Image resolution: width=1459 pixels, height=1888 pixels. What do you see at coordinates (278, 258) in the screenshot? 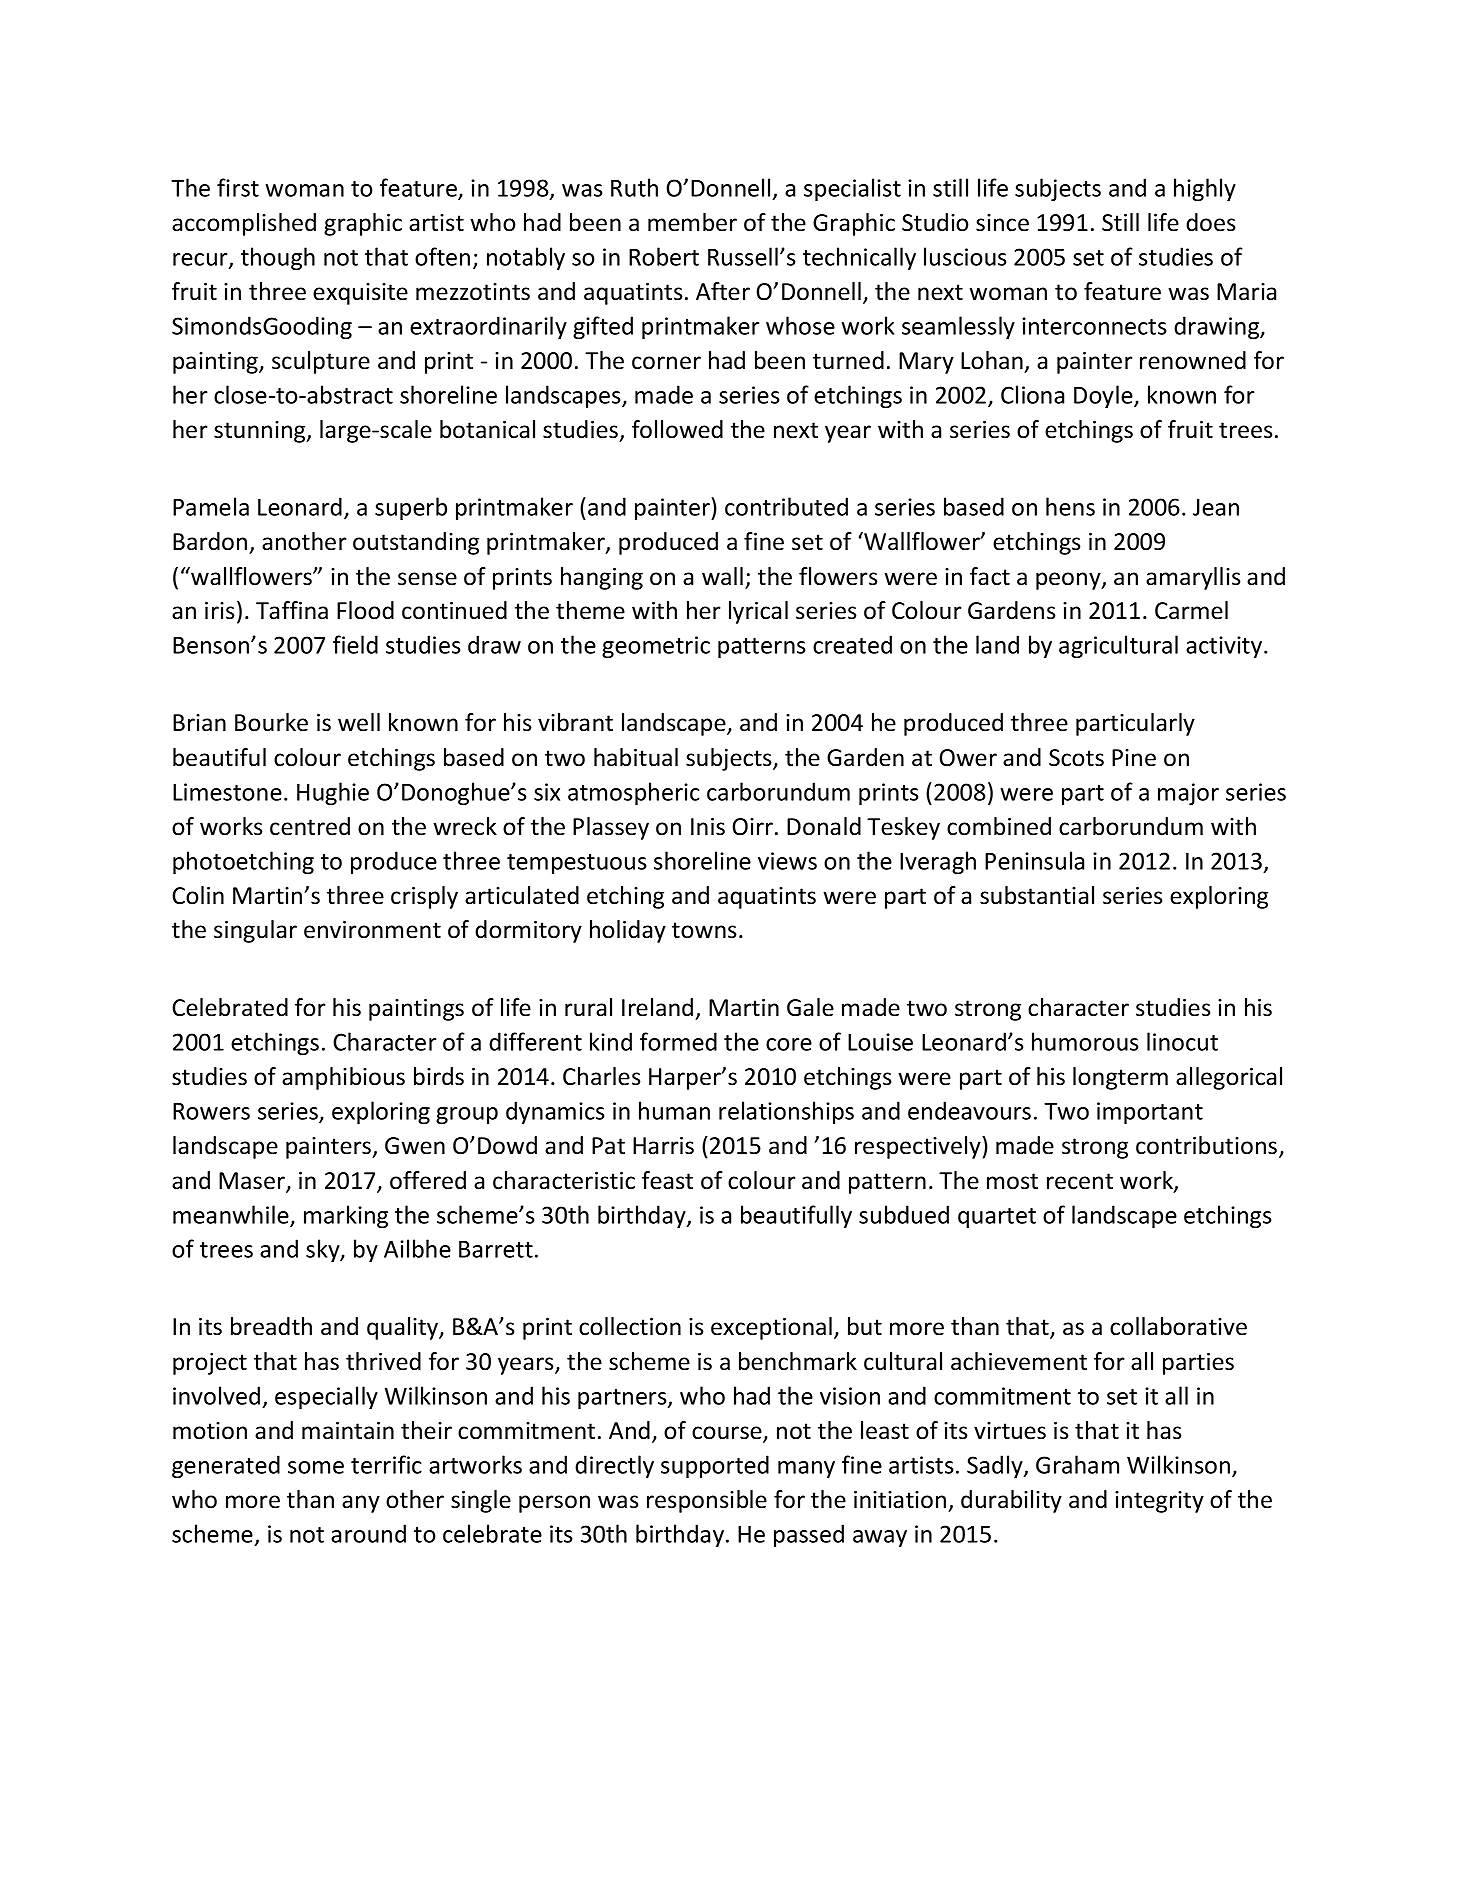
I see `though` at bounding box center [278, 258].
